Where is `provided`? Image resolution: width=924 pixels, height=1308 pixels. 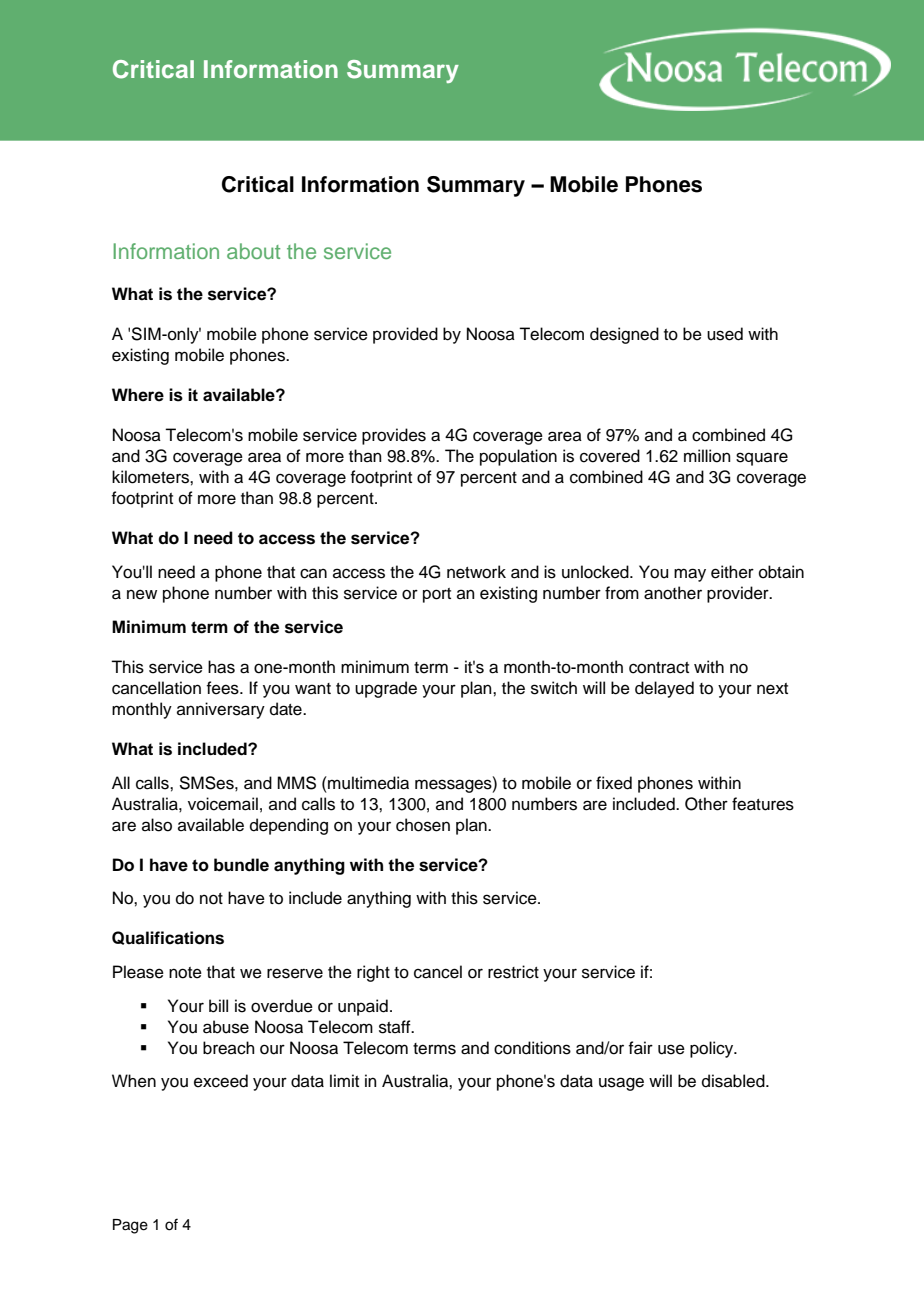 provided is located at coordinates (405, 335).
